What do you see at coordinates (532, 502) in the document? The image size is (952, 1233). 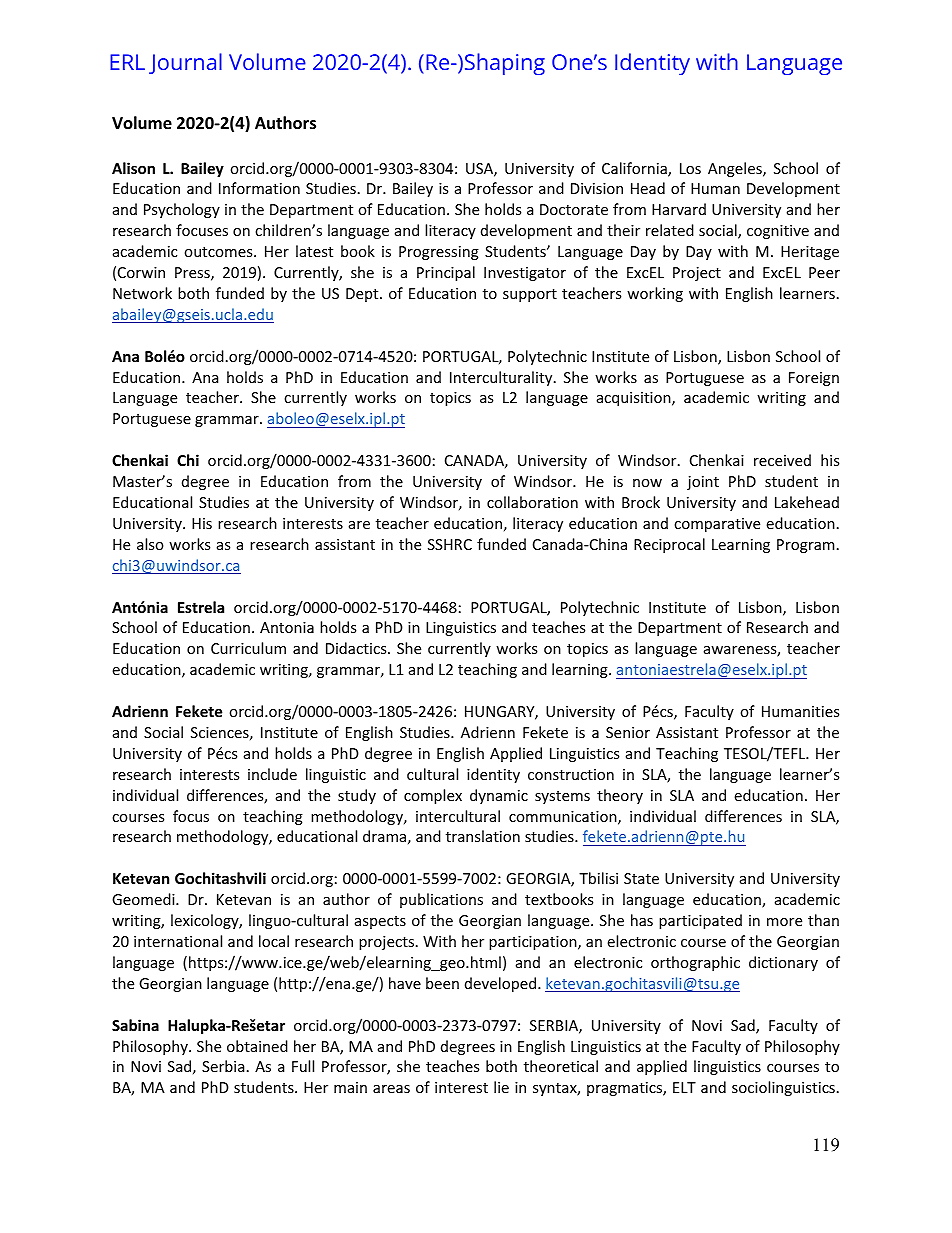 I see `collaboration` at bounding box center [532, 502].
